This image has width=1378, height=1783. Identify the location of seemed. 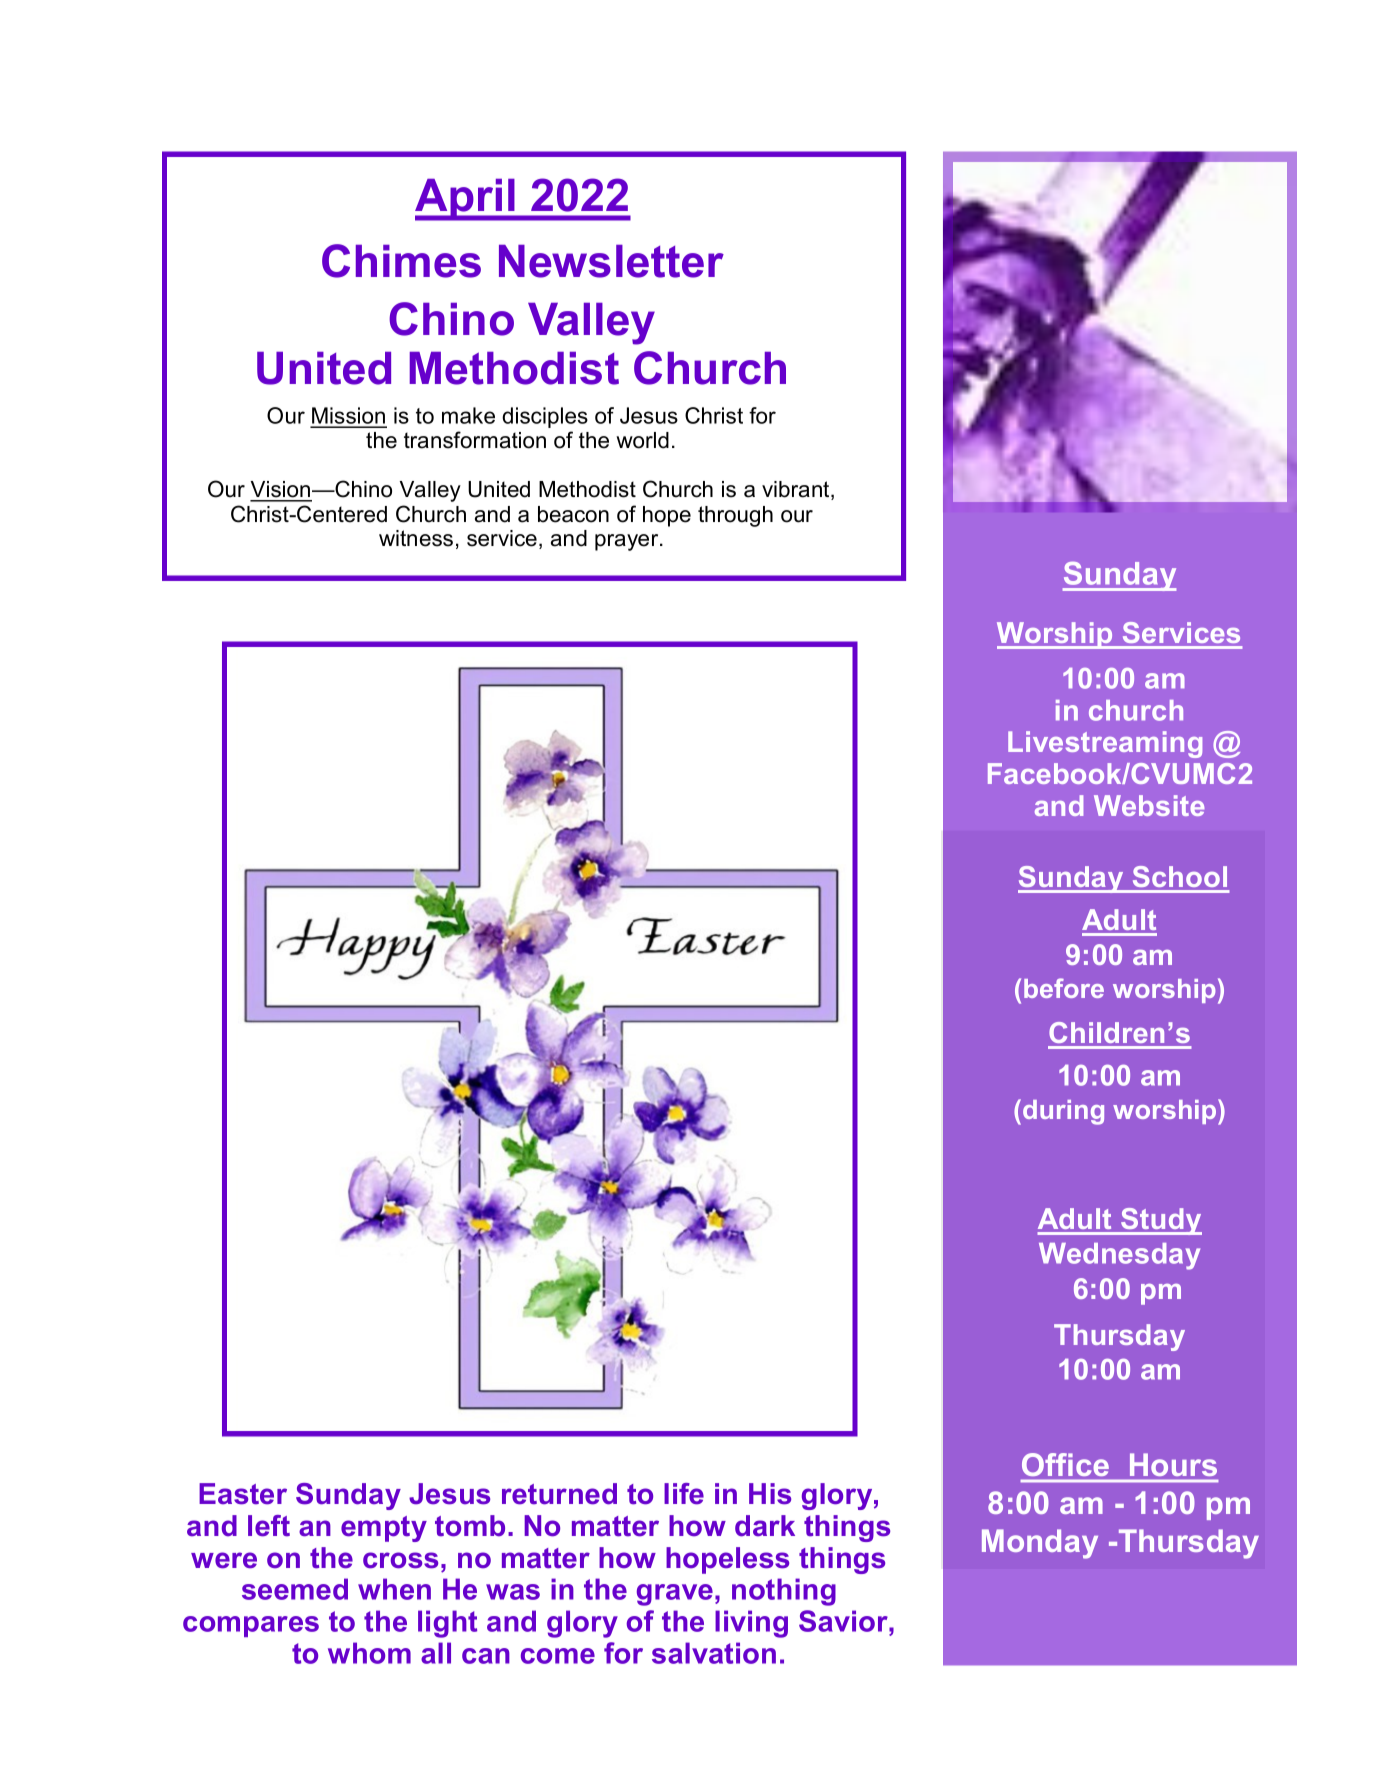
(295, 1589).
